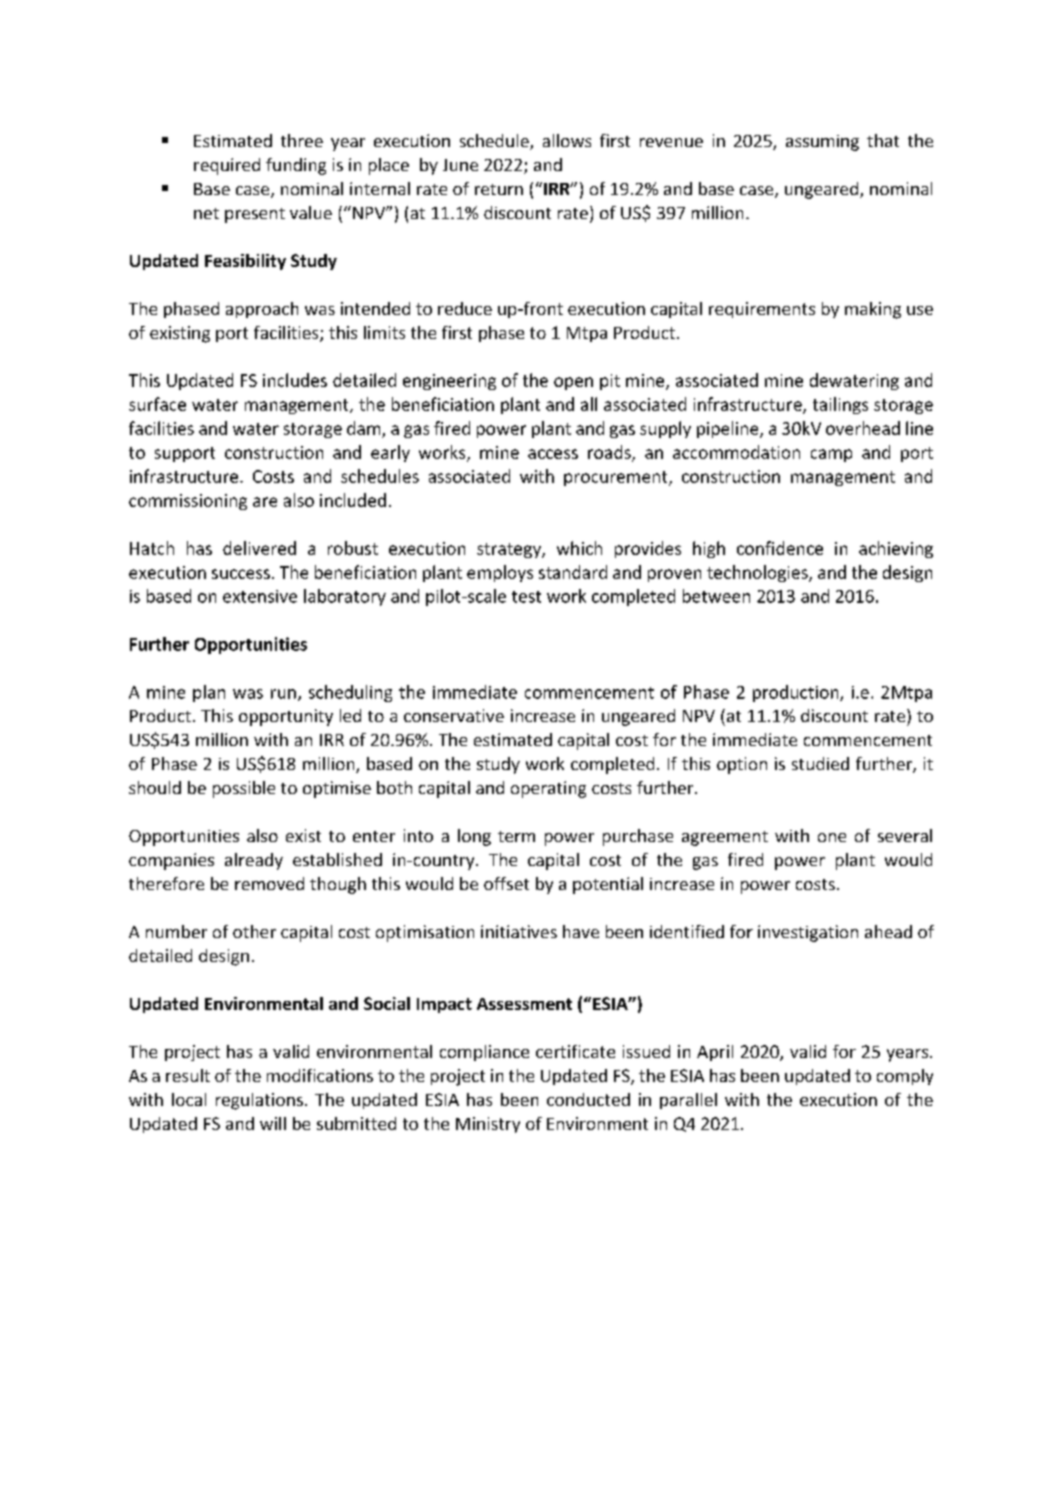  I want to click on regulations, so click(259, 1101).
